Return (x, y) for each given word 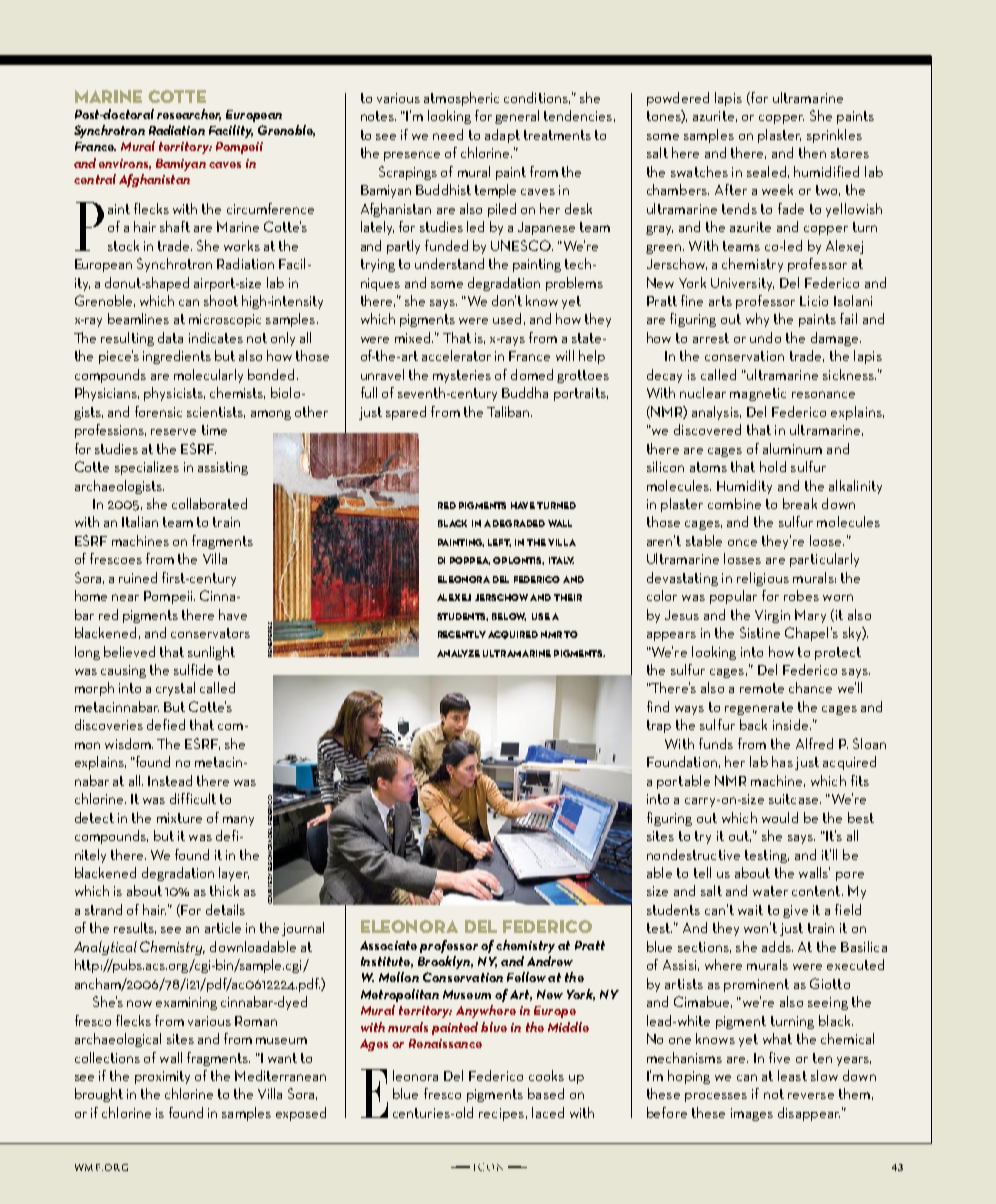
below (509, 617)
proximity (162, 1077)
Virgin (772, 616)
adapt (502, 136)
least (792, 1075)
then (812, 152)
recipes (501, 1114)
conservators (210, 633)
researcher (189, 115)
